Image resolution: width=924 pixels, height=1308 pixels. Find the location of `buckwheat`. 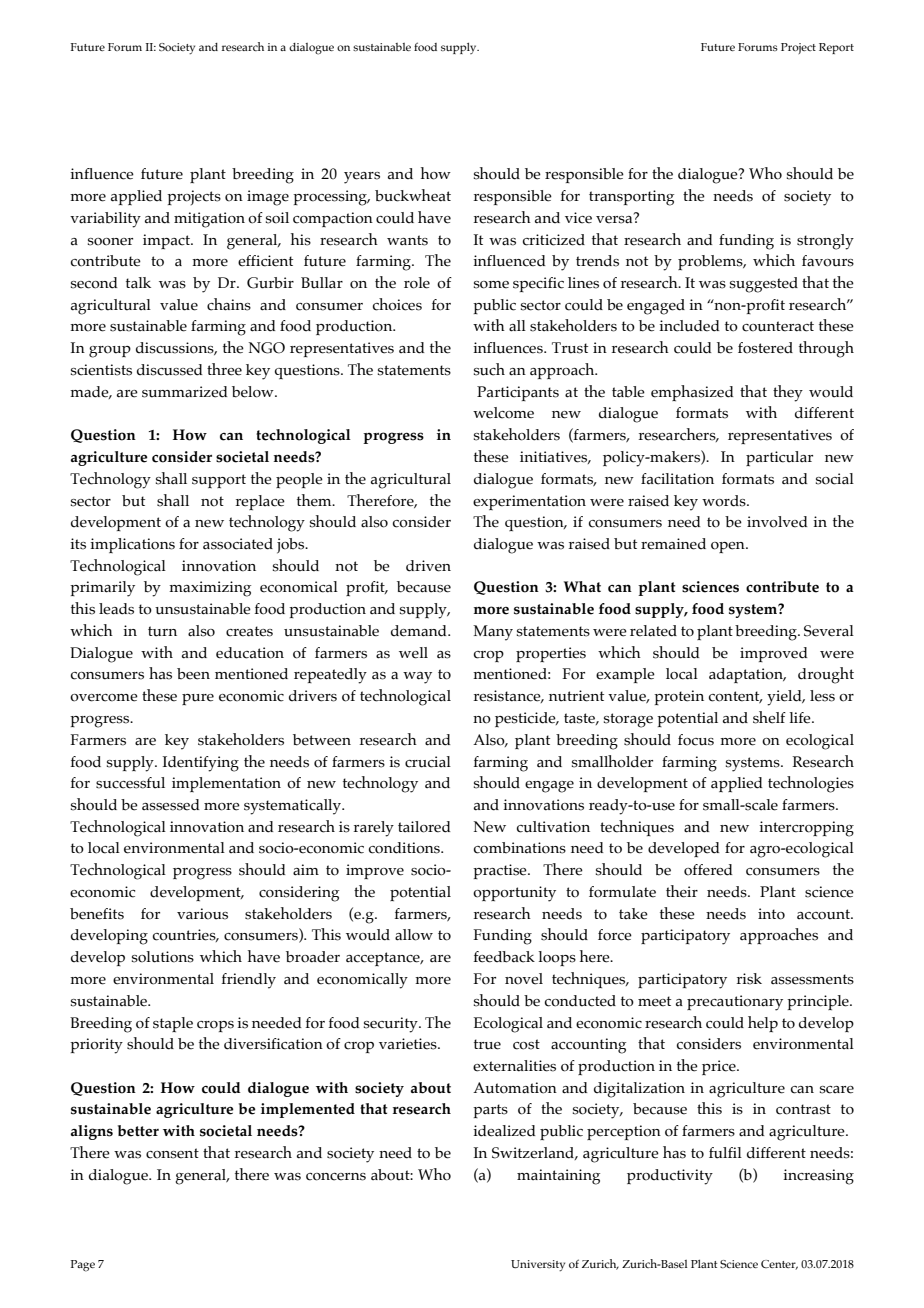

buckwheat is located at coordinates (413, 195).
